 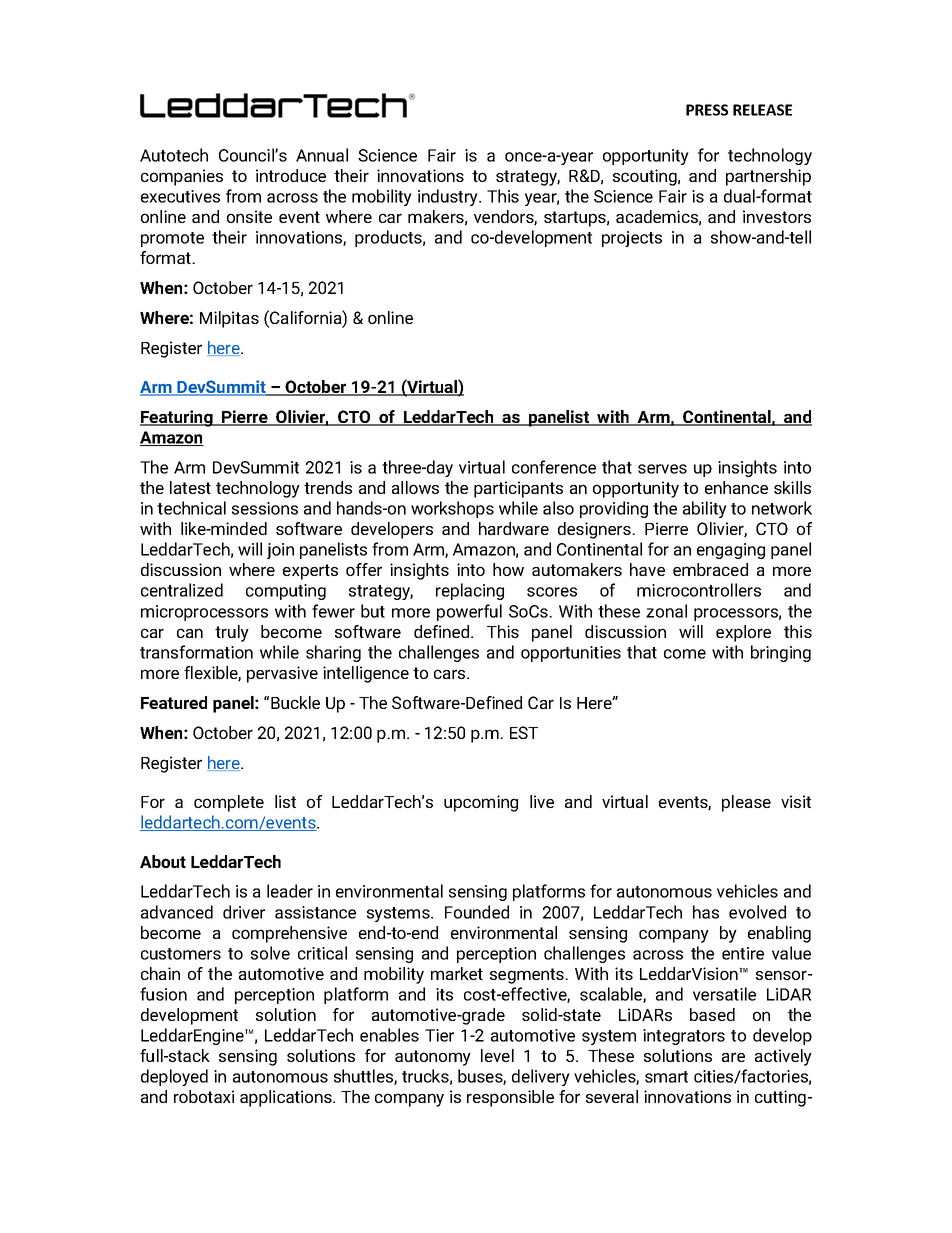 I want to click on powerful, so click(x=469, y=612).
